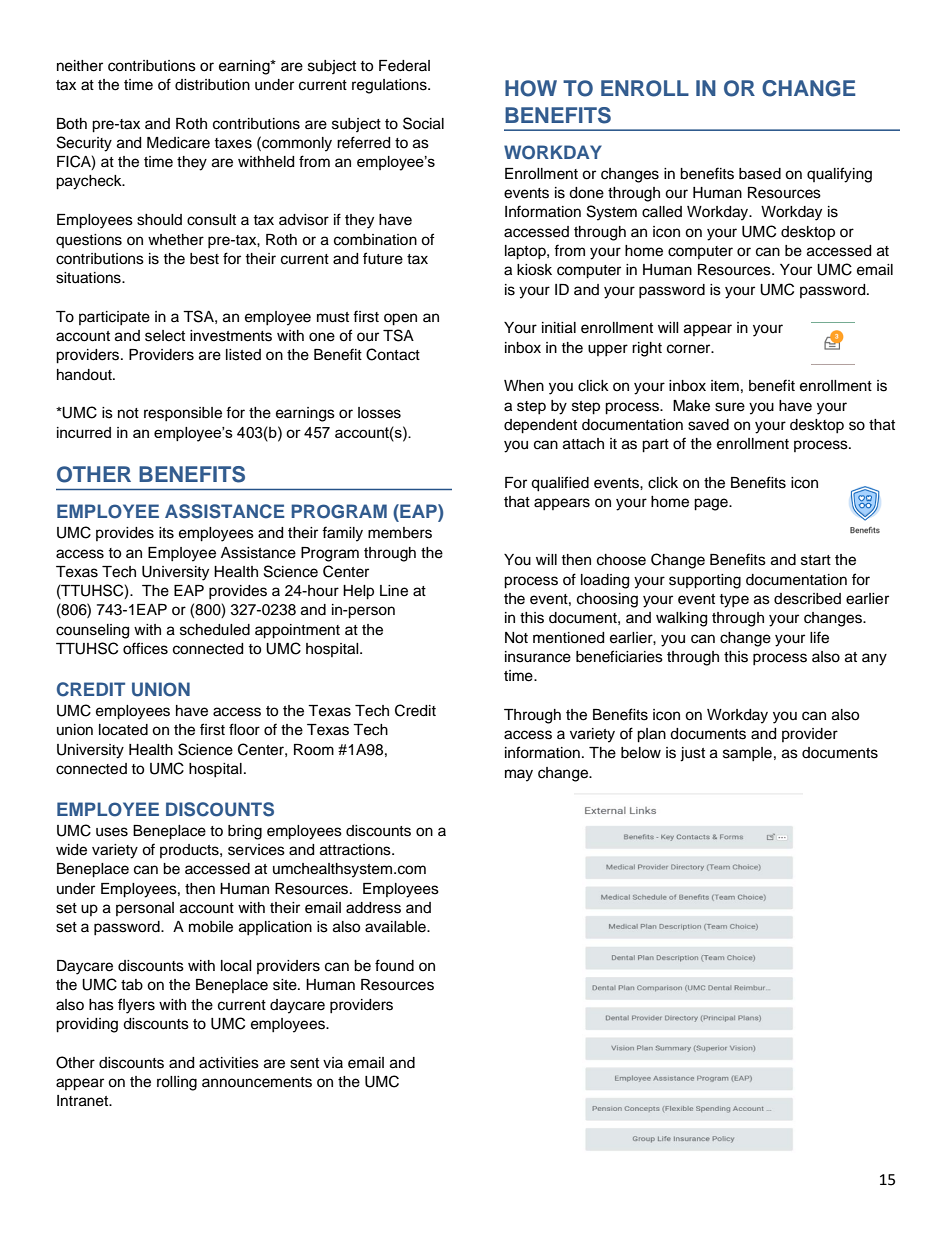 The height and width of the screenshot is (1233, 952). Describe the element at coordinates (394, 965) in the screenshot. I see `found` at that location.
